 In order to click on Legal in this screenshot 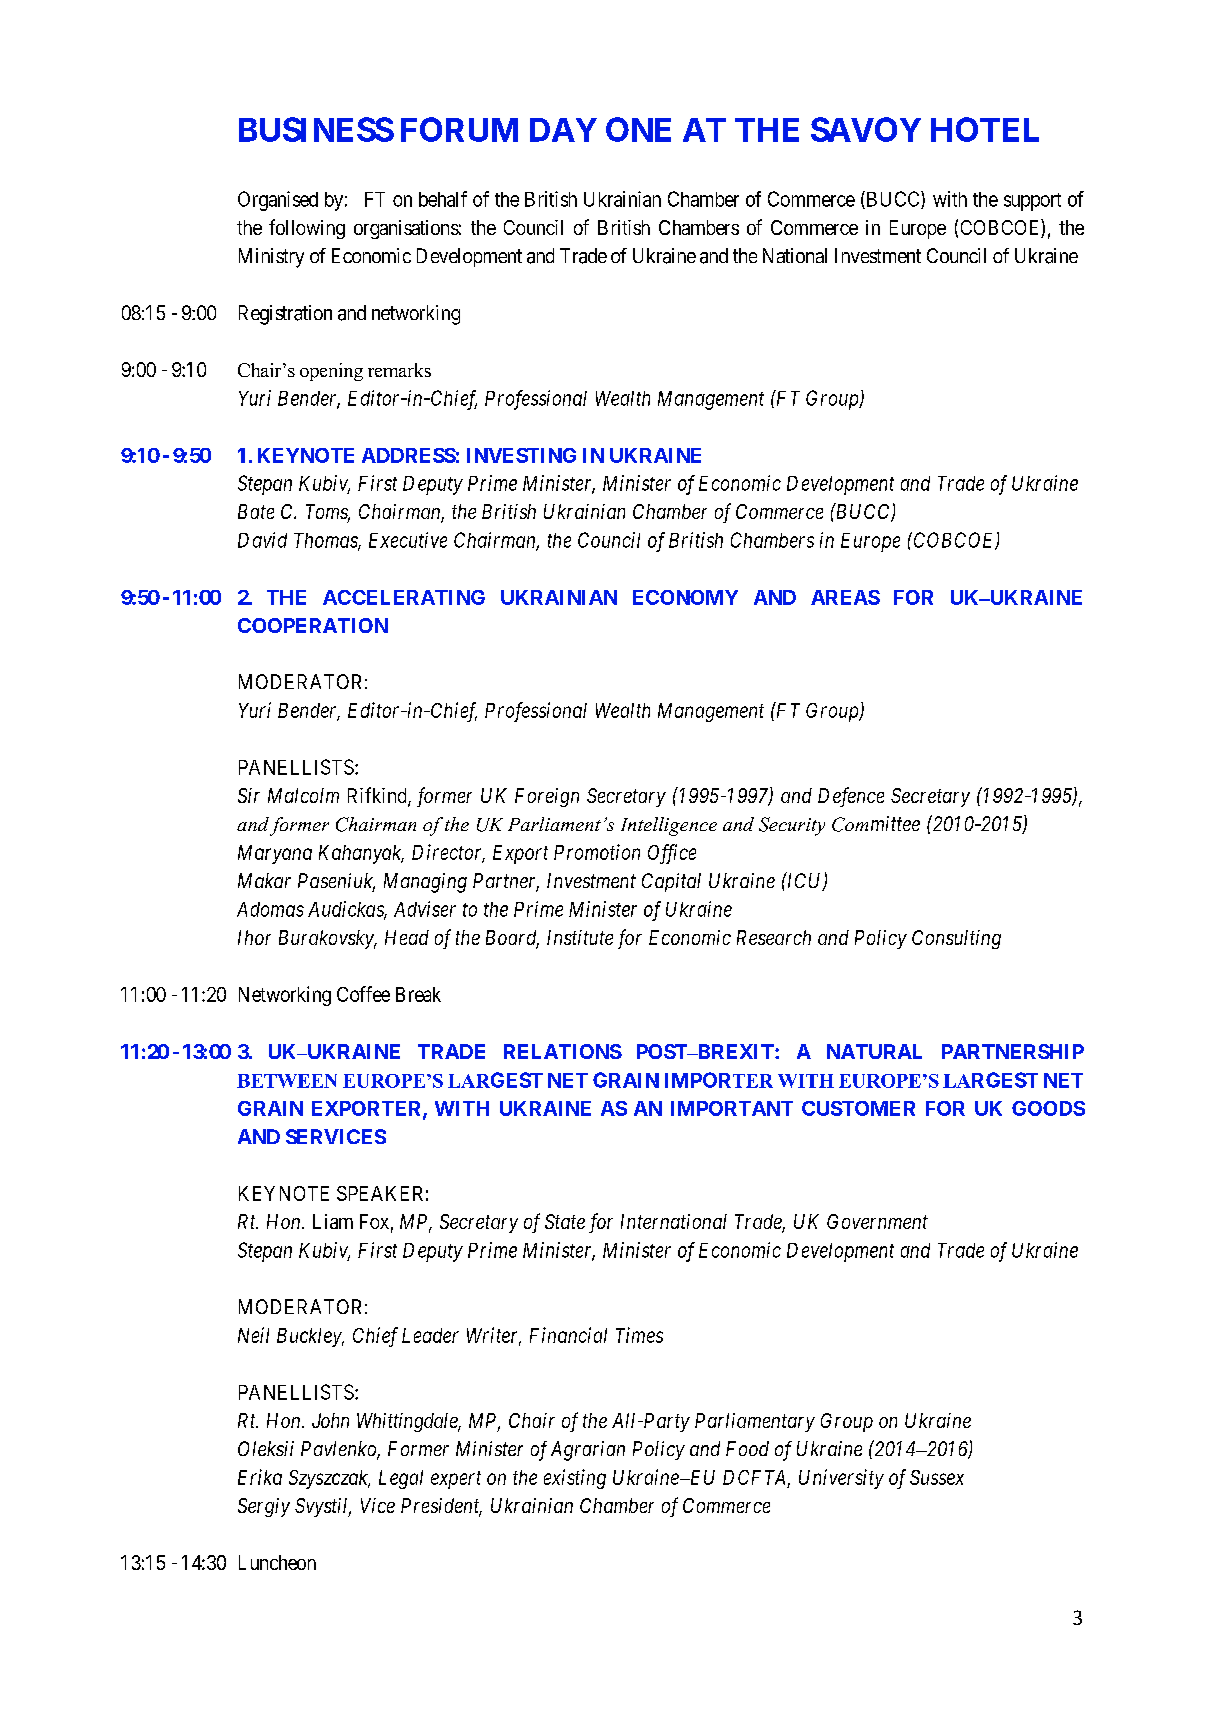, I will do `click(401, 1479)`.
